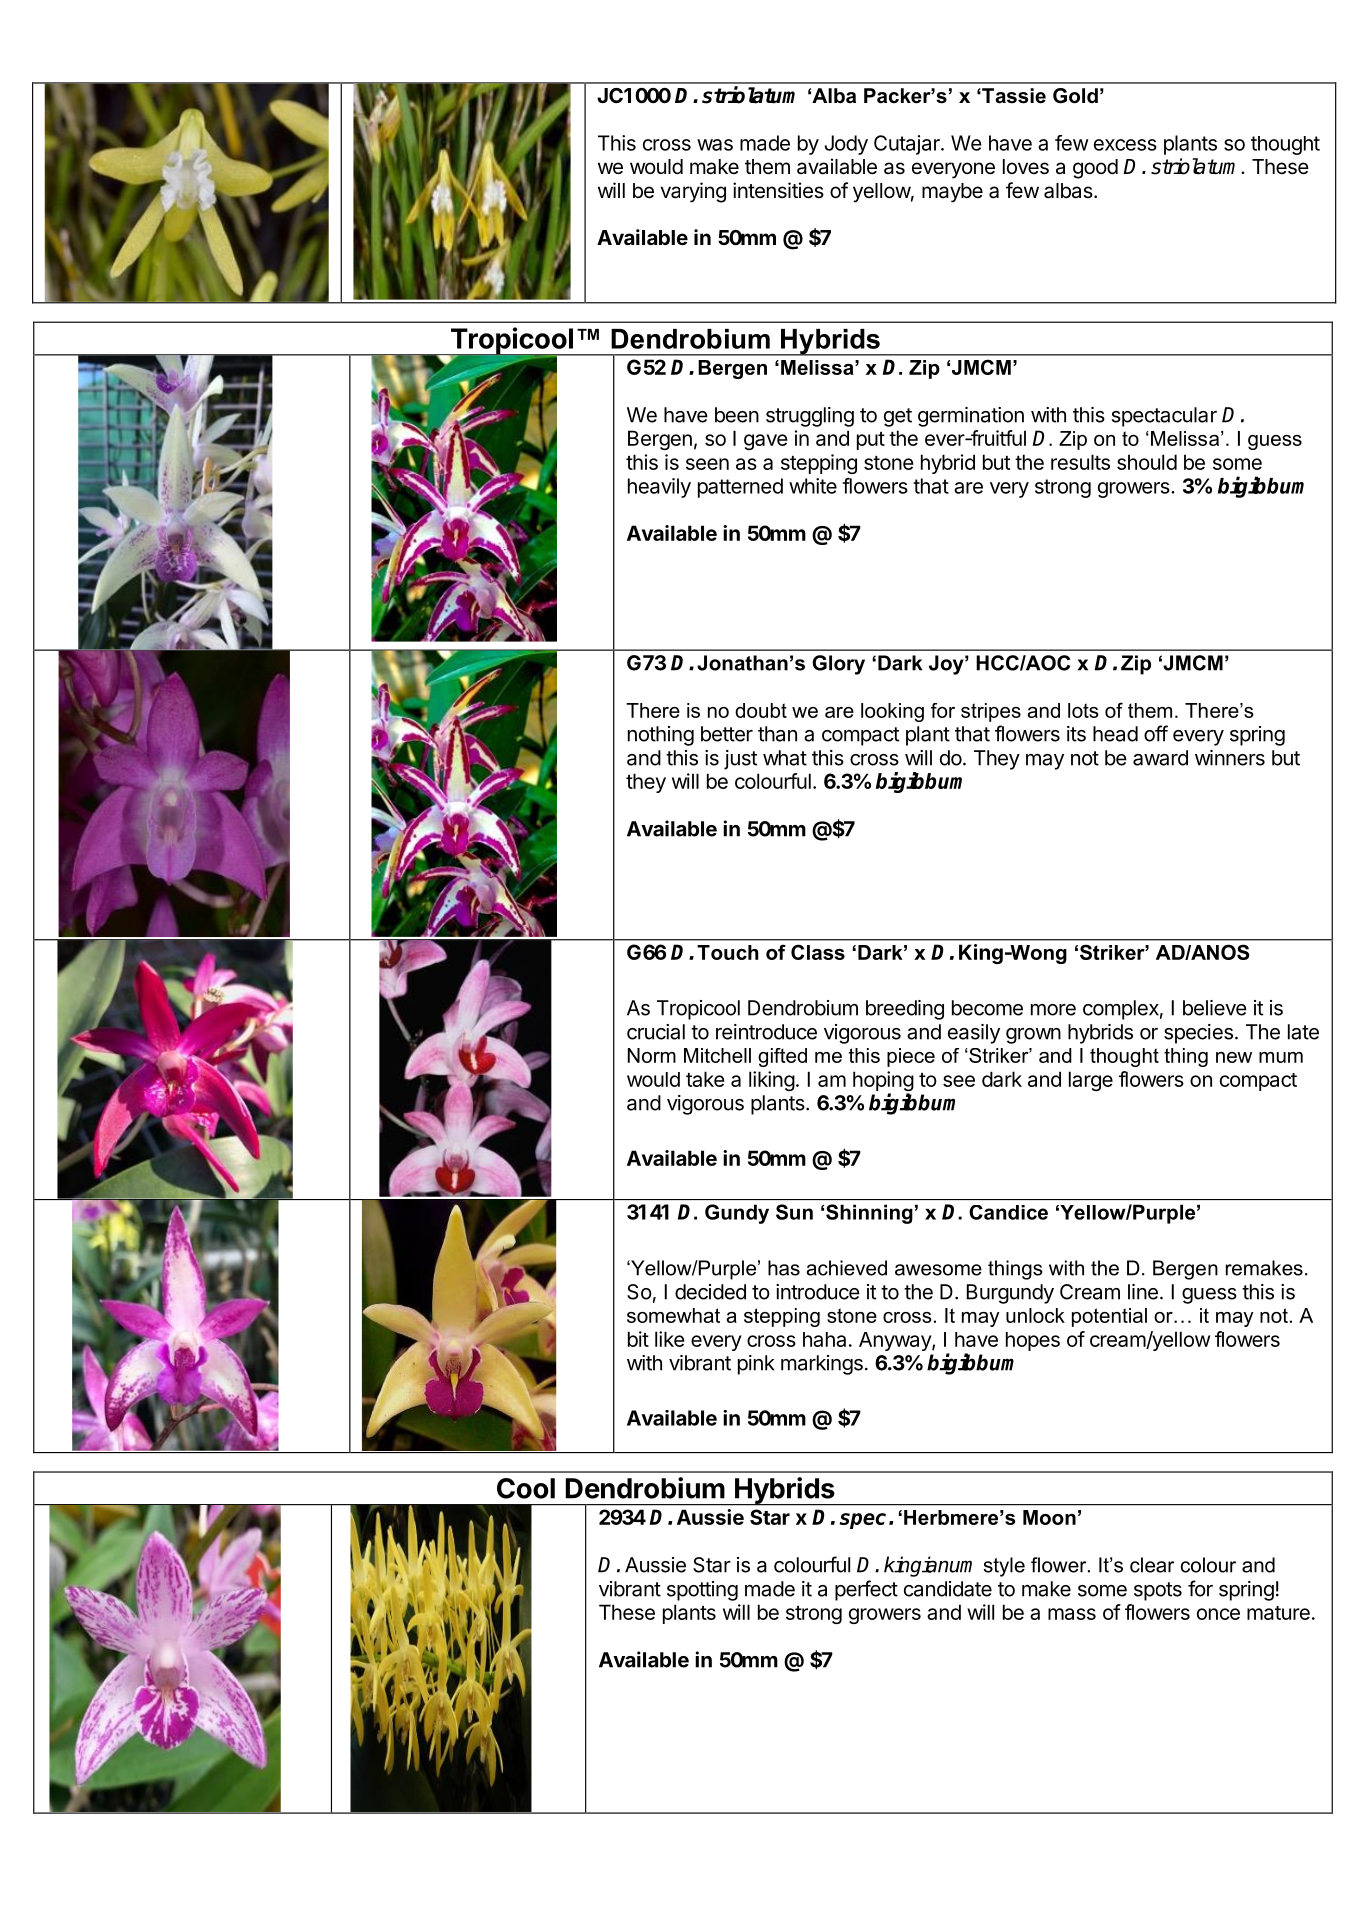 Image resolution: width=1362 pixels, height=1927 pixels. Describe the element at coordinates (1125, 145) in the screenshot. I see `excess` at that location.
